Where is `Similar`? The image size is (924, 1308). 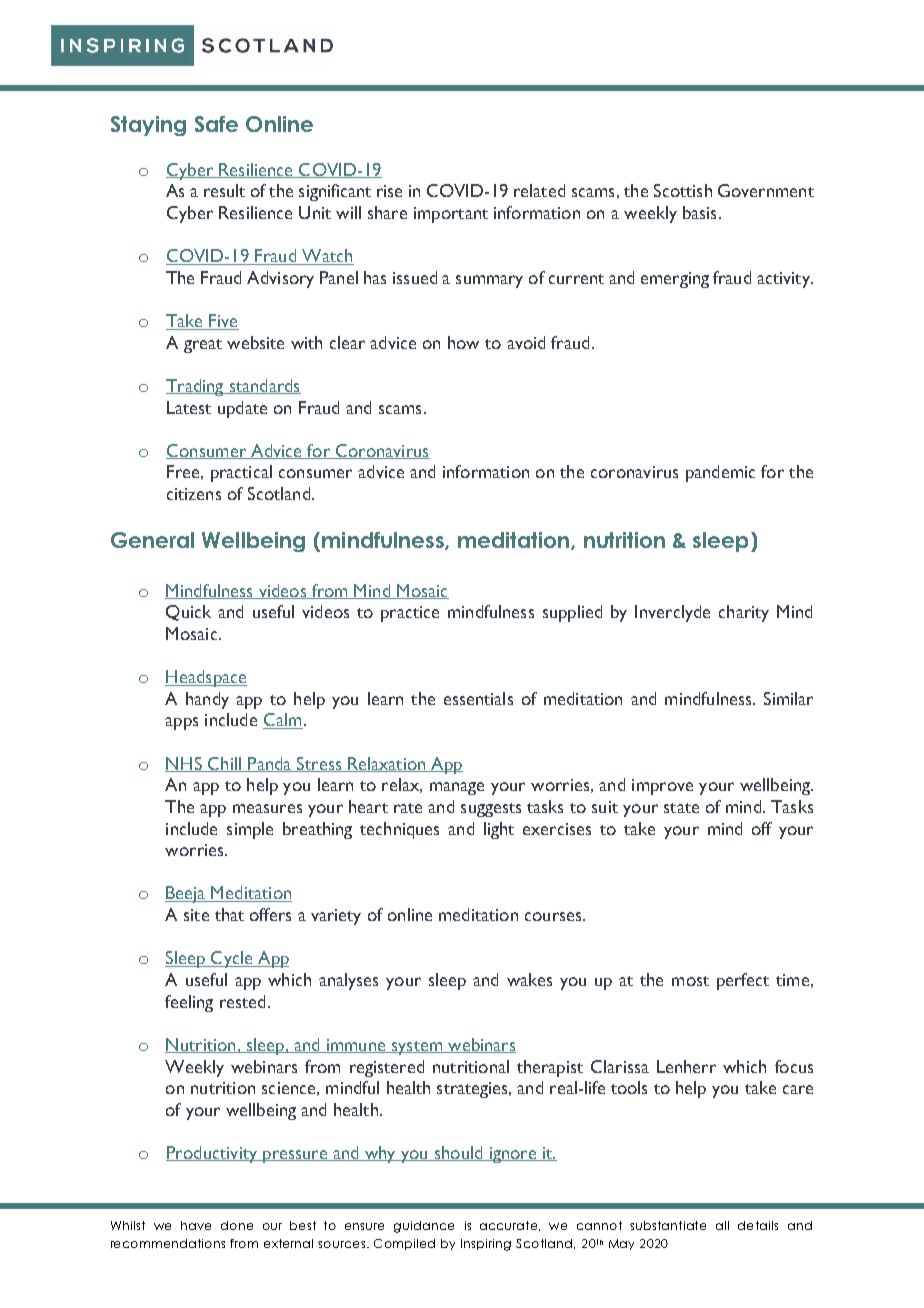 Similar is located at coordinates (788, 698).
